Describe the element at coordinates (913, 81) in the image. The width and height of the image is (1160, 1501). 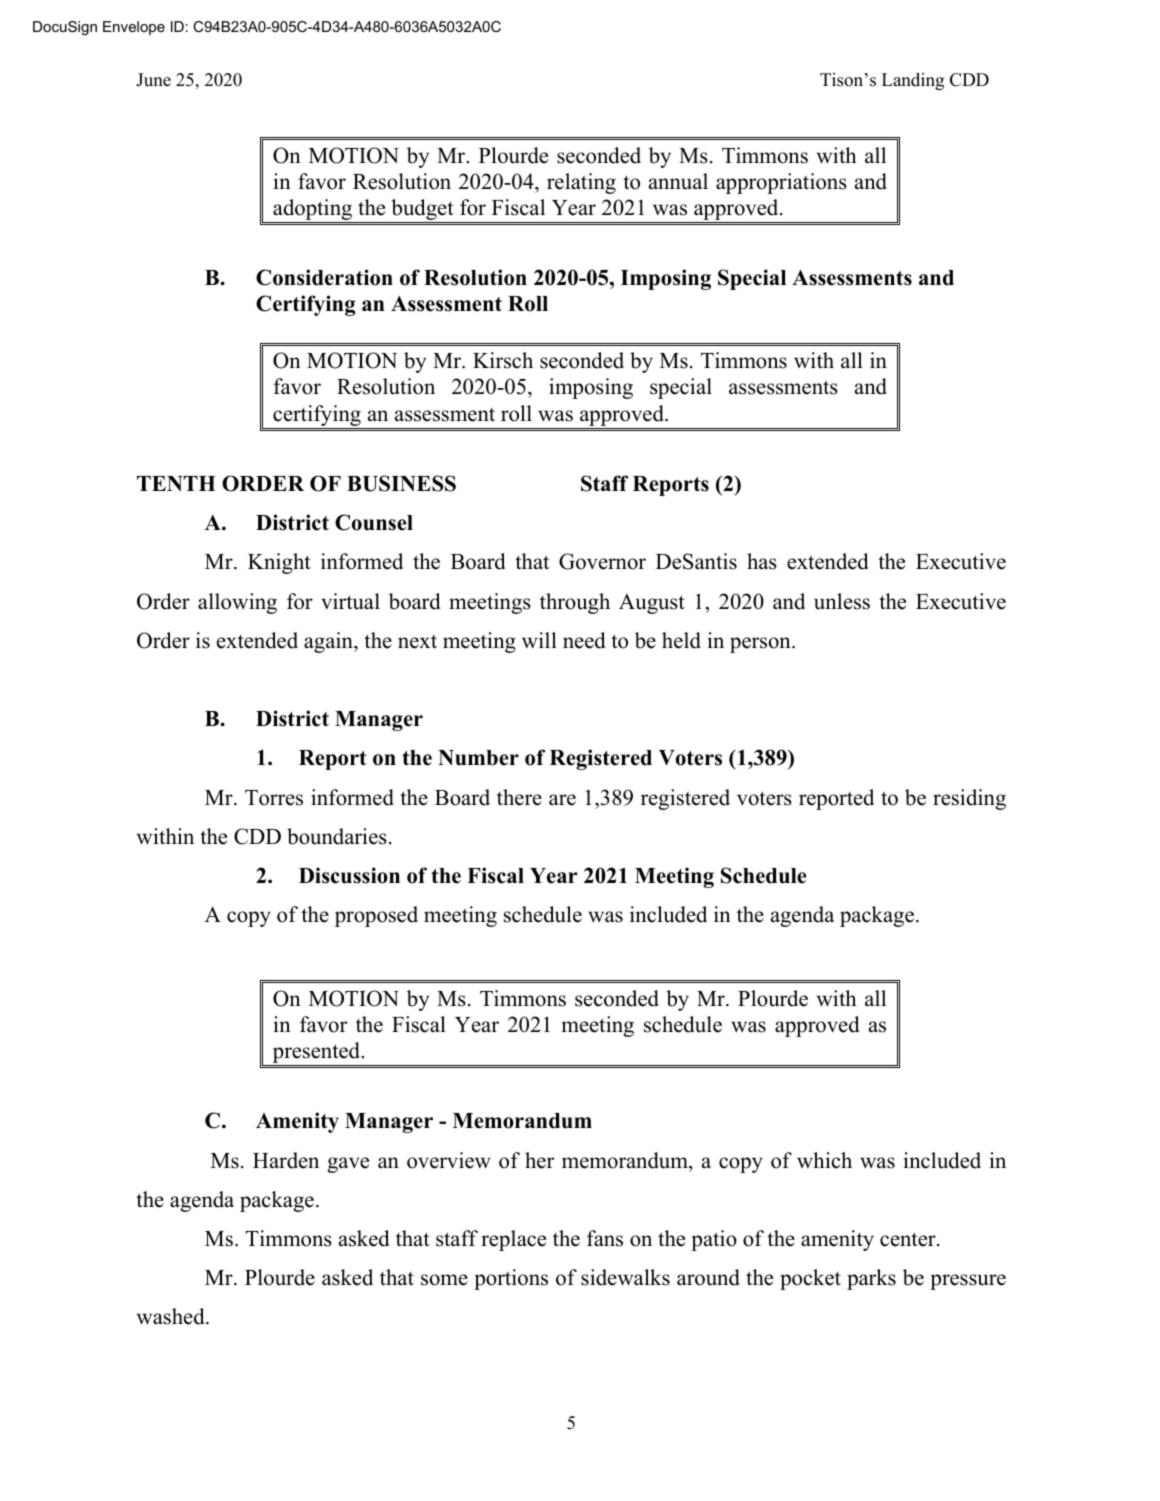
I see `Landing` at that location.
